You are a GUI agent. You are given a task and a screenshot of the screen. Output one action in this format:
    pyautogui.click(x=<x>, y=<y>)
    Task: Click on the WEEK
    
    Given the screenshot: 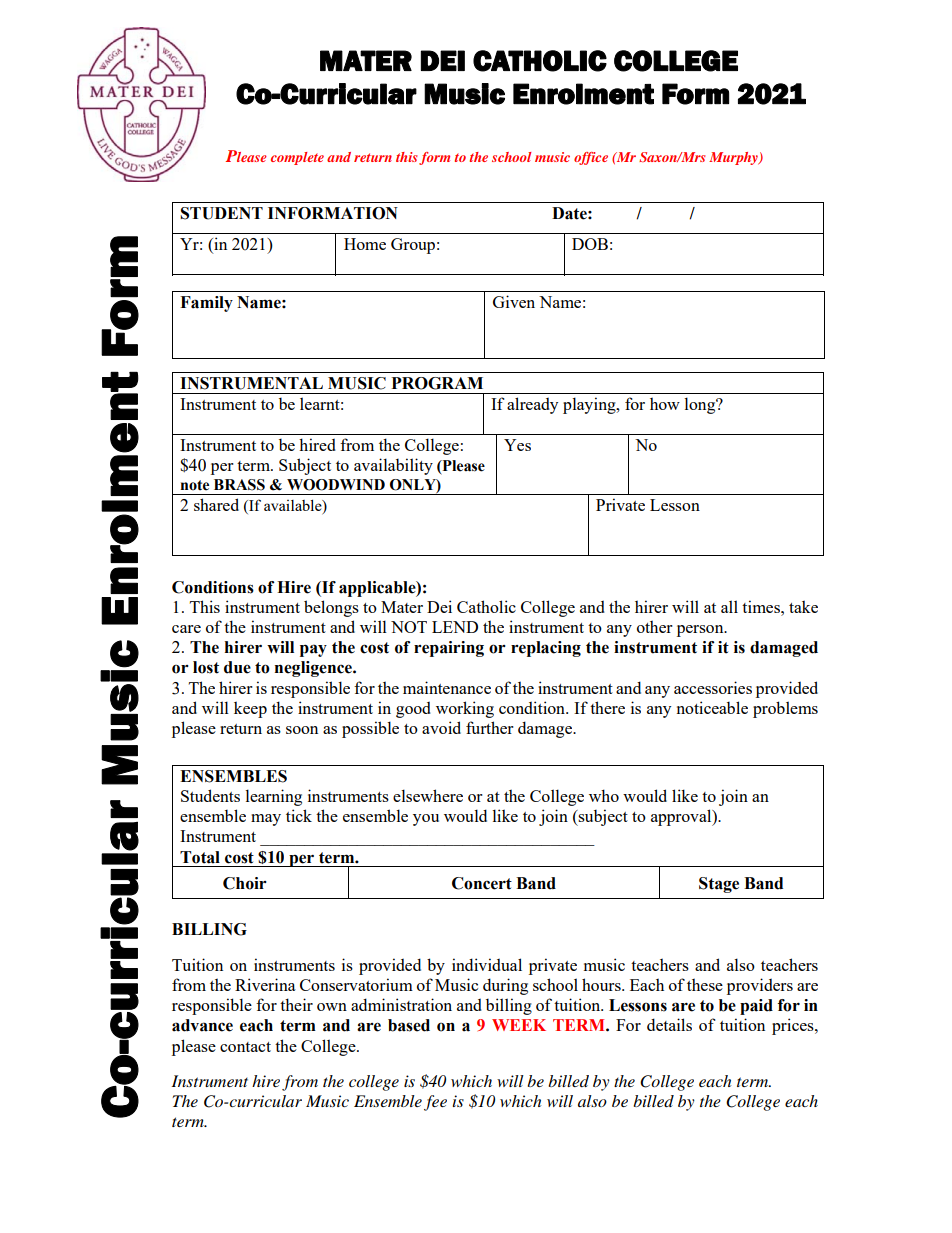 What is the action you would take?
    pyautogui.click(x=519, y=1025)
